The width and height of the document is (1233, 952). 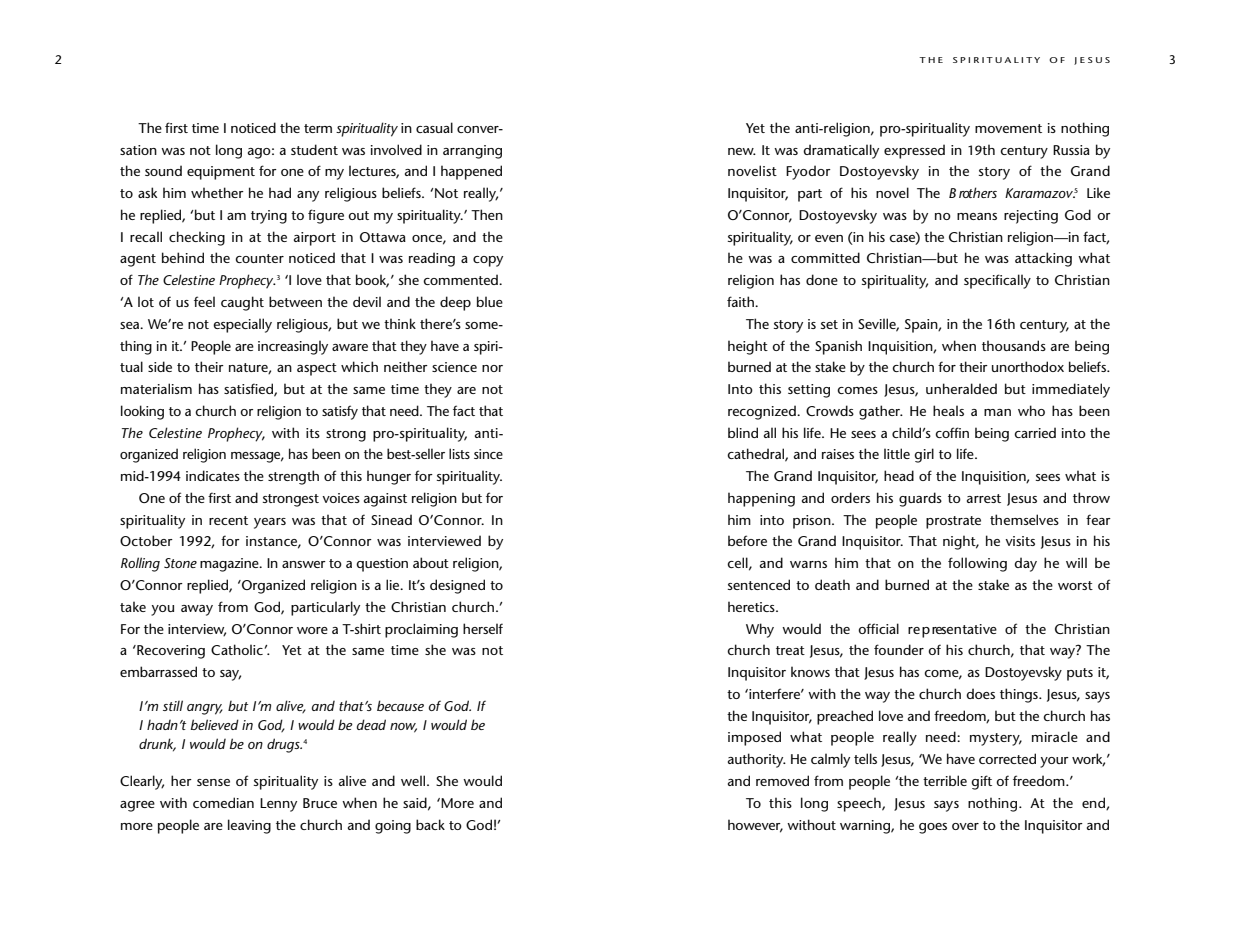 I want to click on aspect, so click(x=317, y=369).
